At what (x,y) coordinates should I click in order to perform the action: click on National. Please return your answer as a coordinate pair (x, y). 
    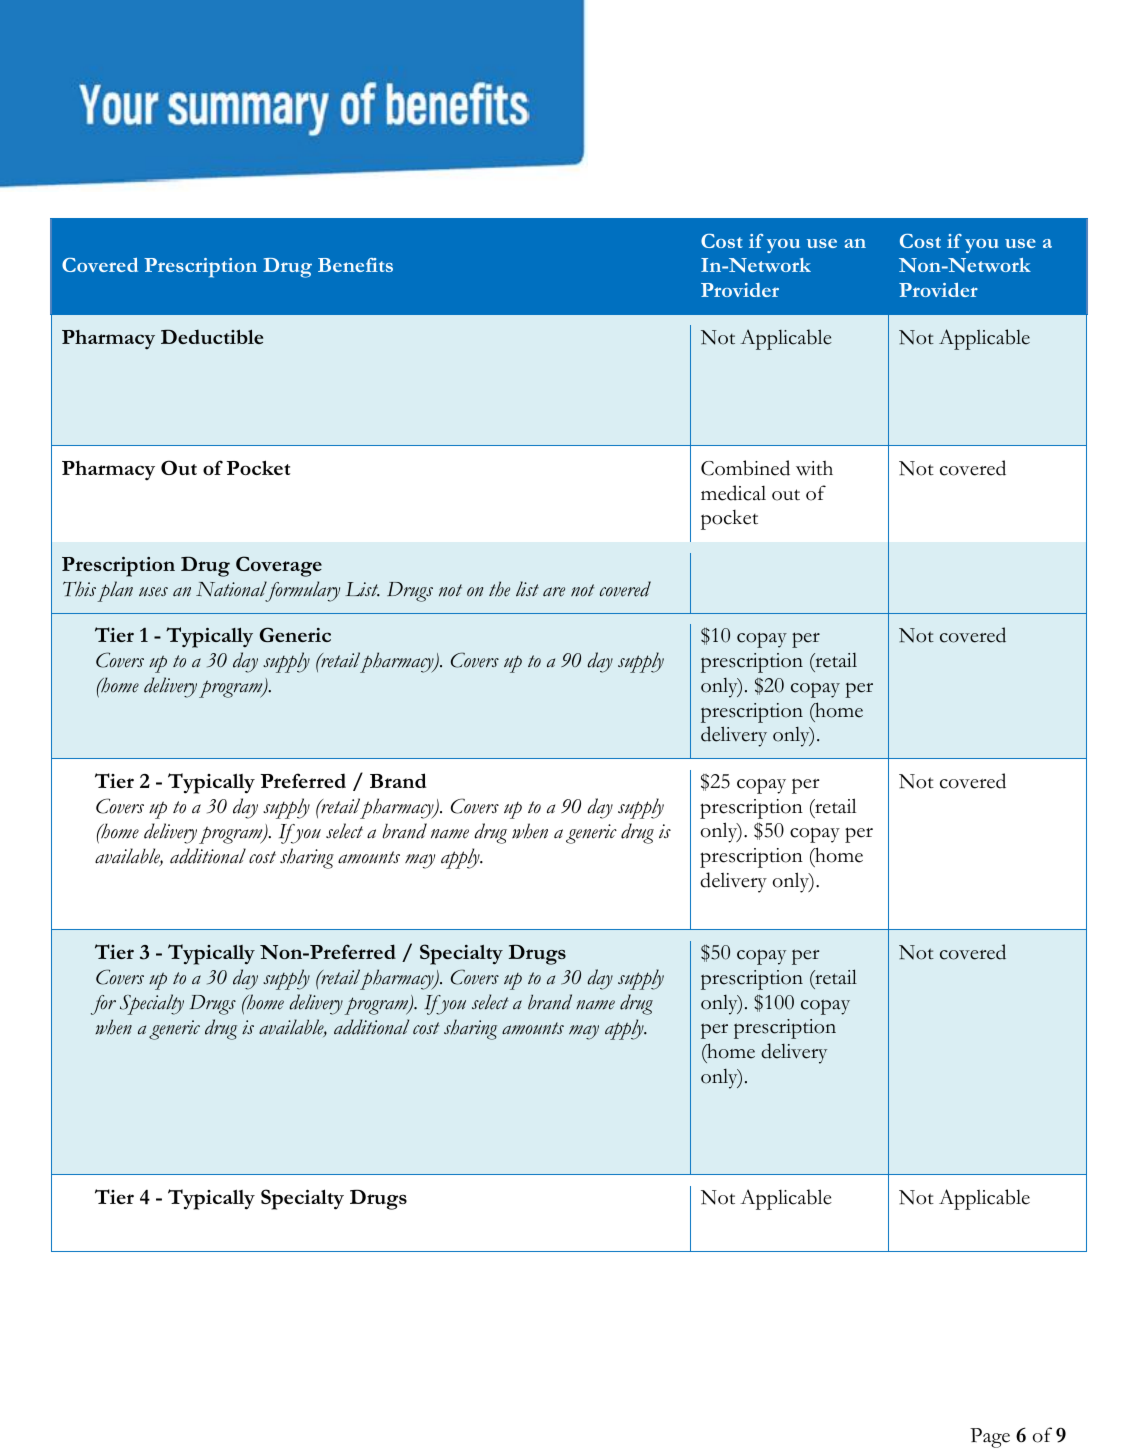
    Looking at the image, I should click on (231, 589).
